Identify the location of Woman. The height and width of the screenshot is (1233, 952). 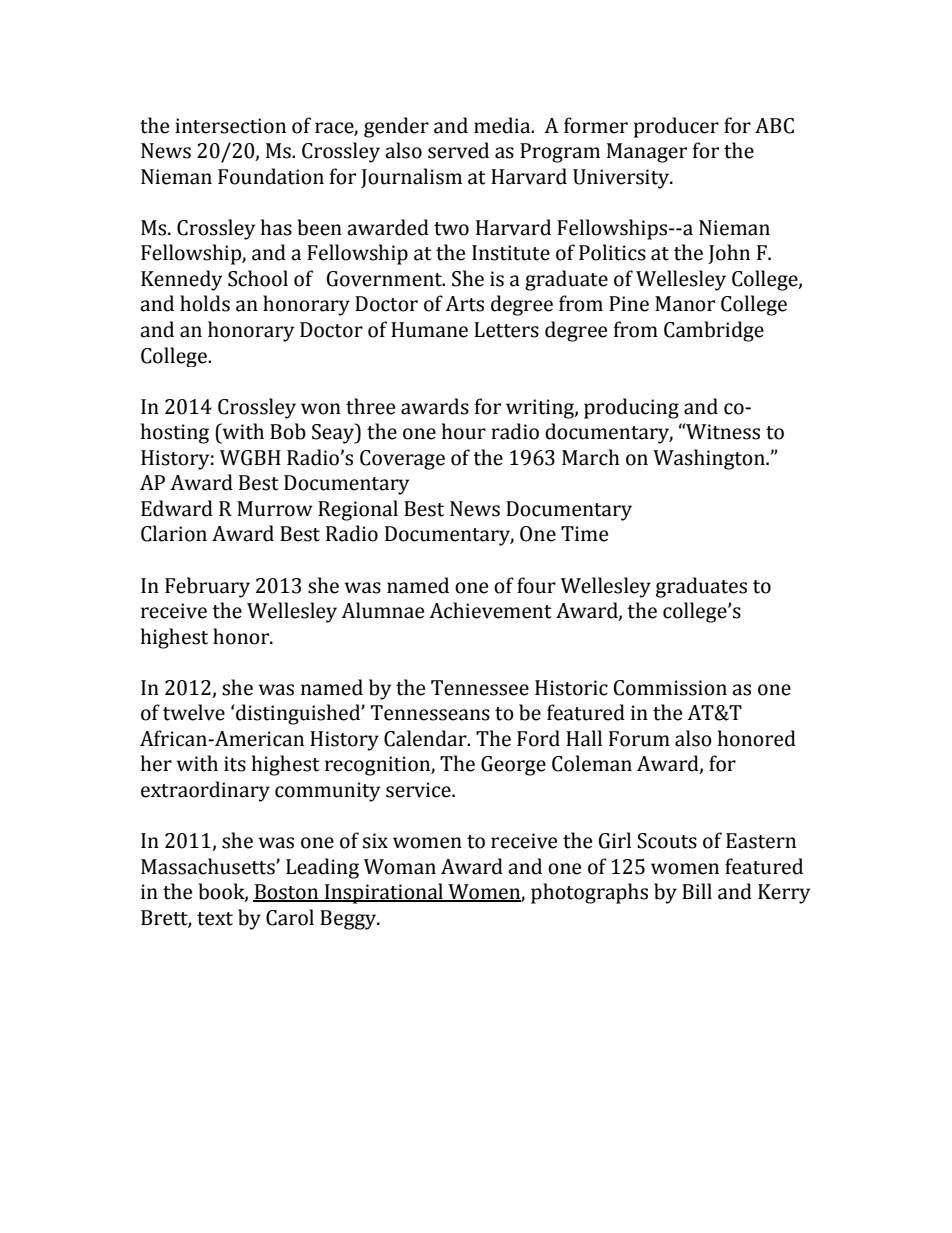
(400, 867).
